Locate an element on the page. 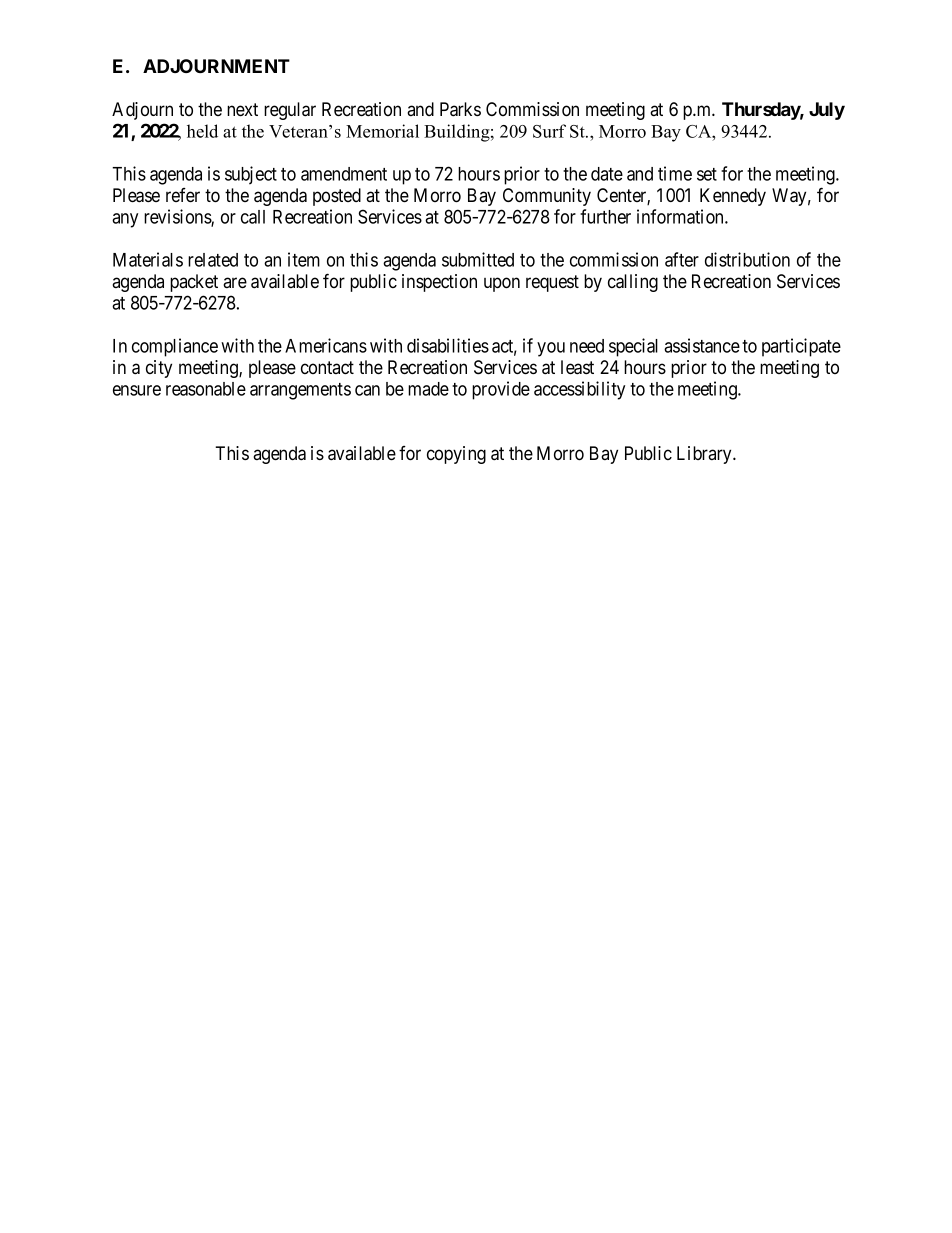  reasonable is located at coordinates (206, 389).
